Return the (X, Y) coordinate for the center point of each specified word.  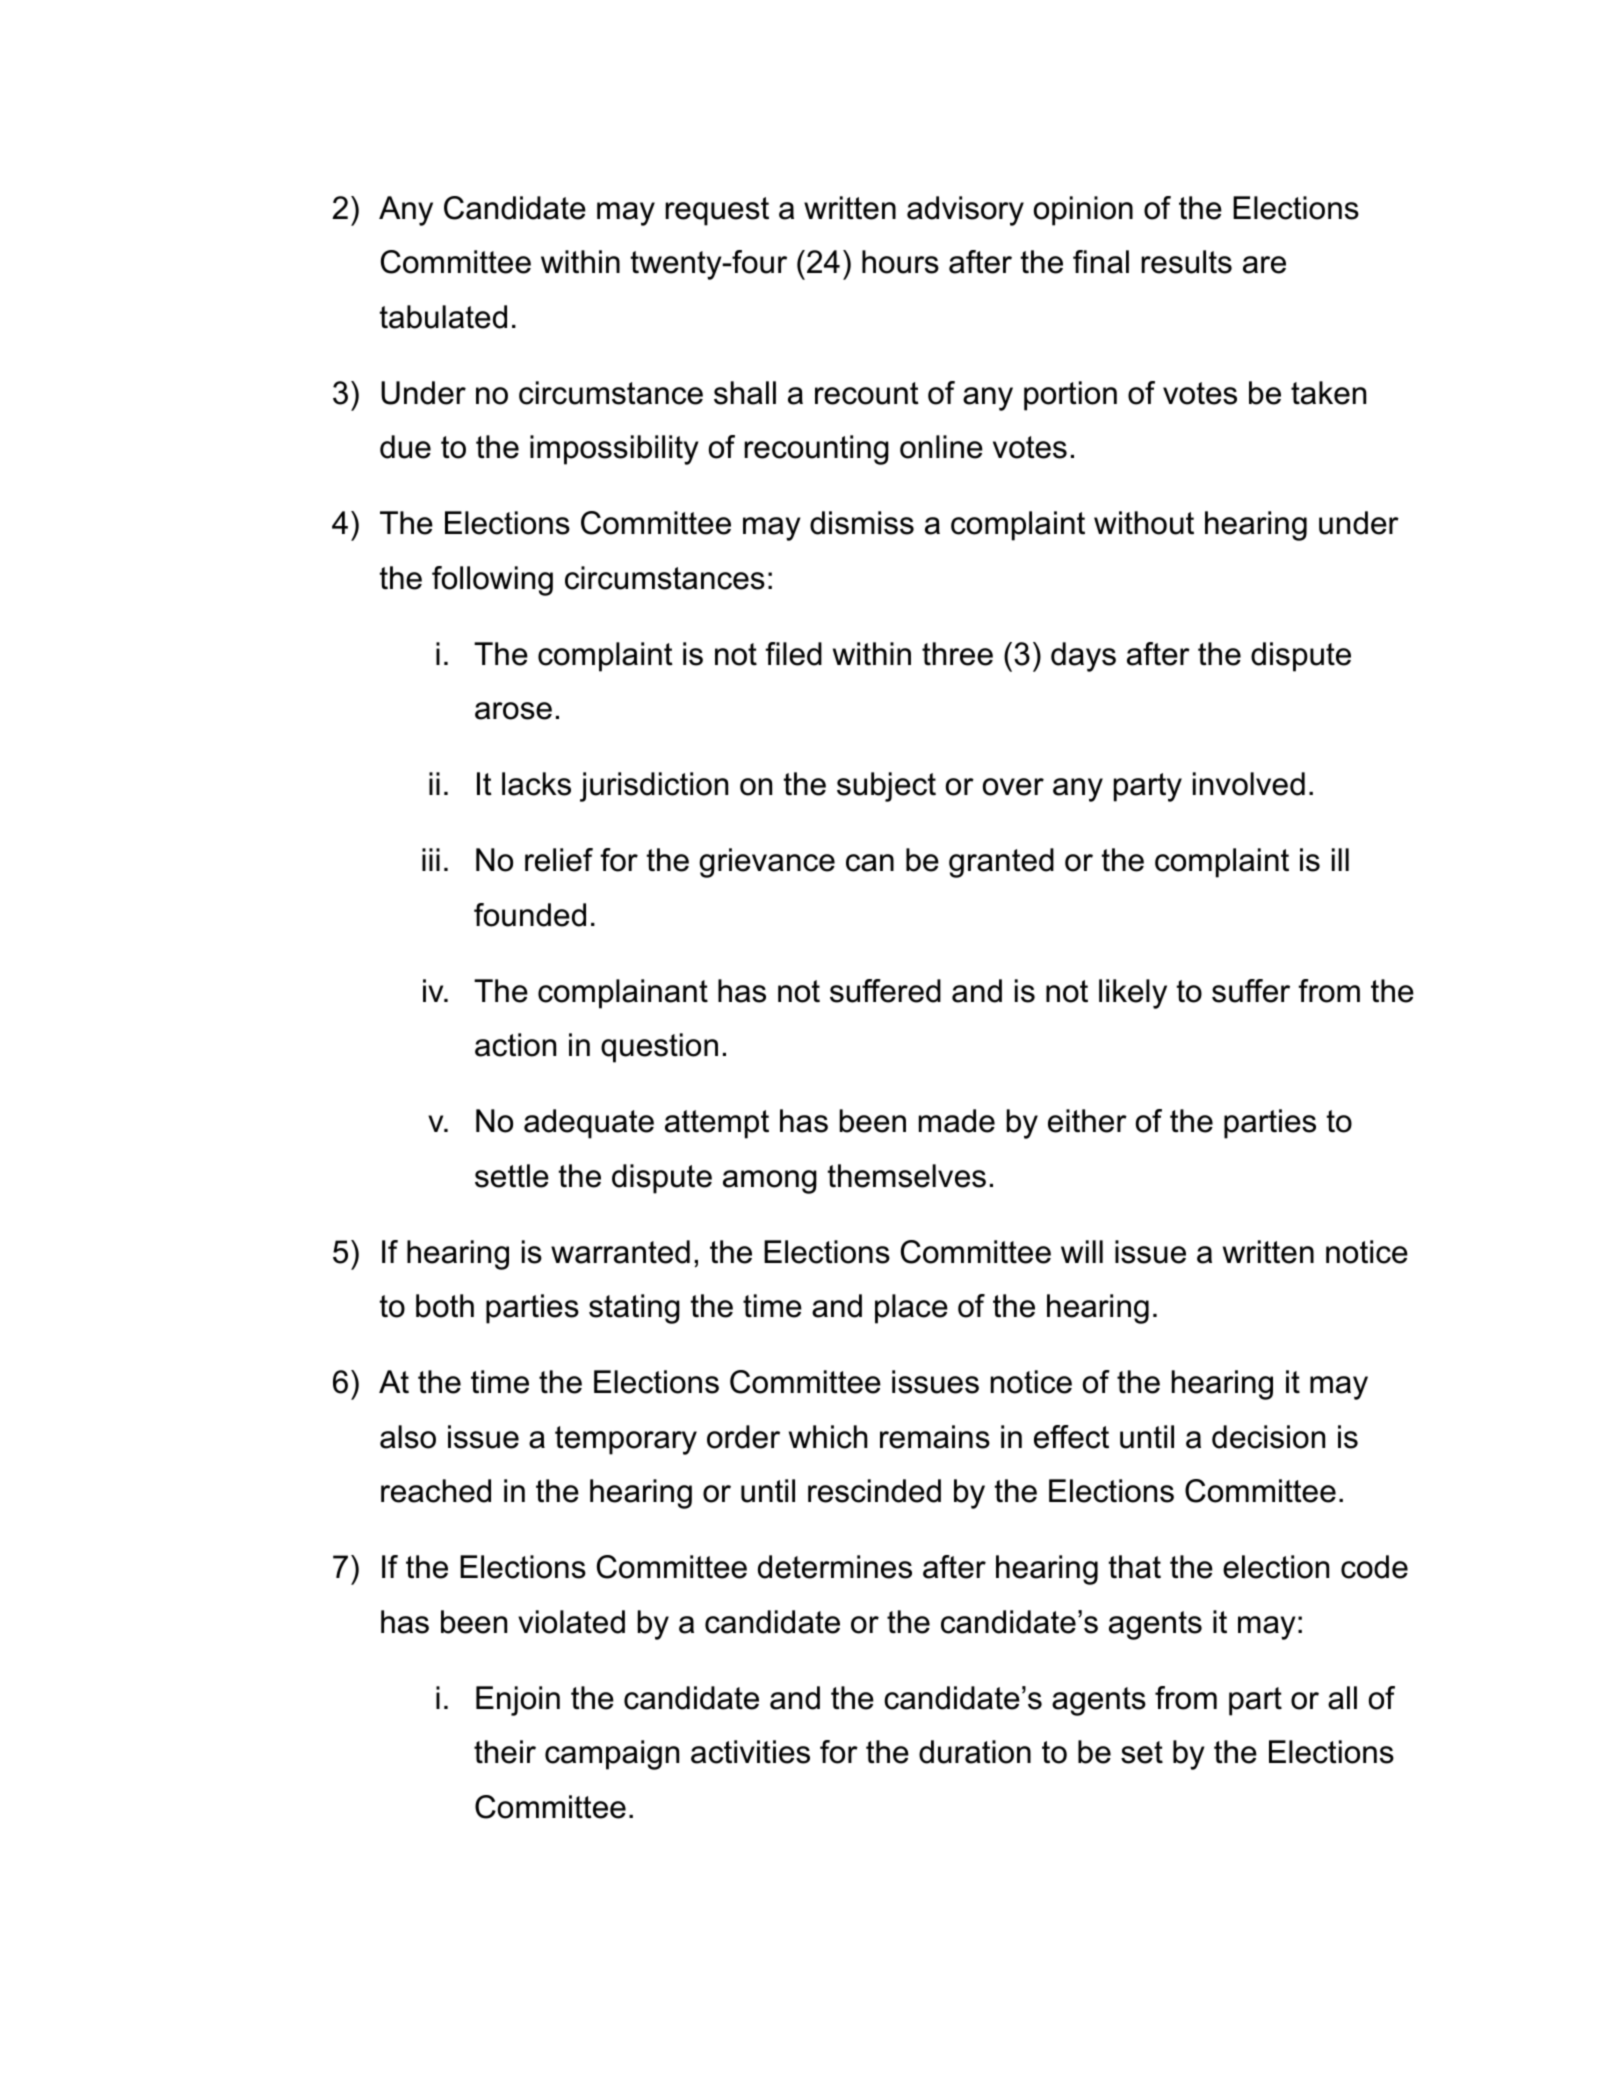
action (515, 1045)
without (1144, 523)
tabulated (443, 317)
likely (1133, 994)
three (957, 654)
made (957, 1121)
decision (1268, 1437)
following (492, 581)
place (911, 1309)
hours (900, 262)
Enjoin (518, 1701)
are (1264, 265)
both (445, 1306)
